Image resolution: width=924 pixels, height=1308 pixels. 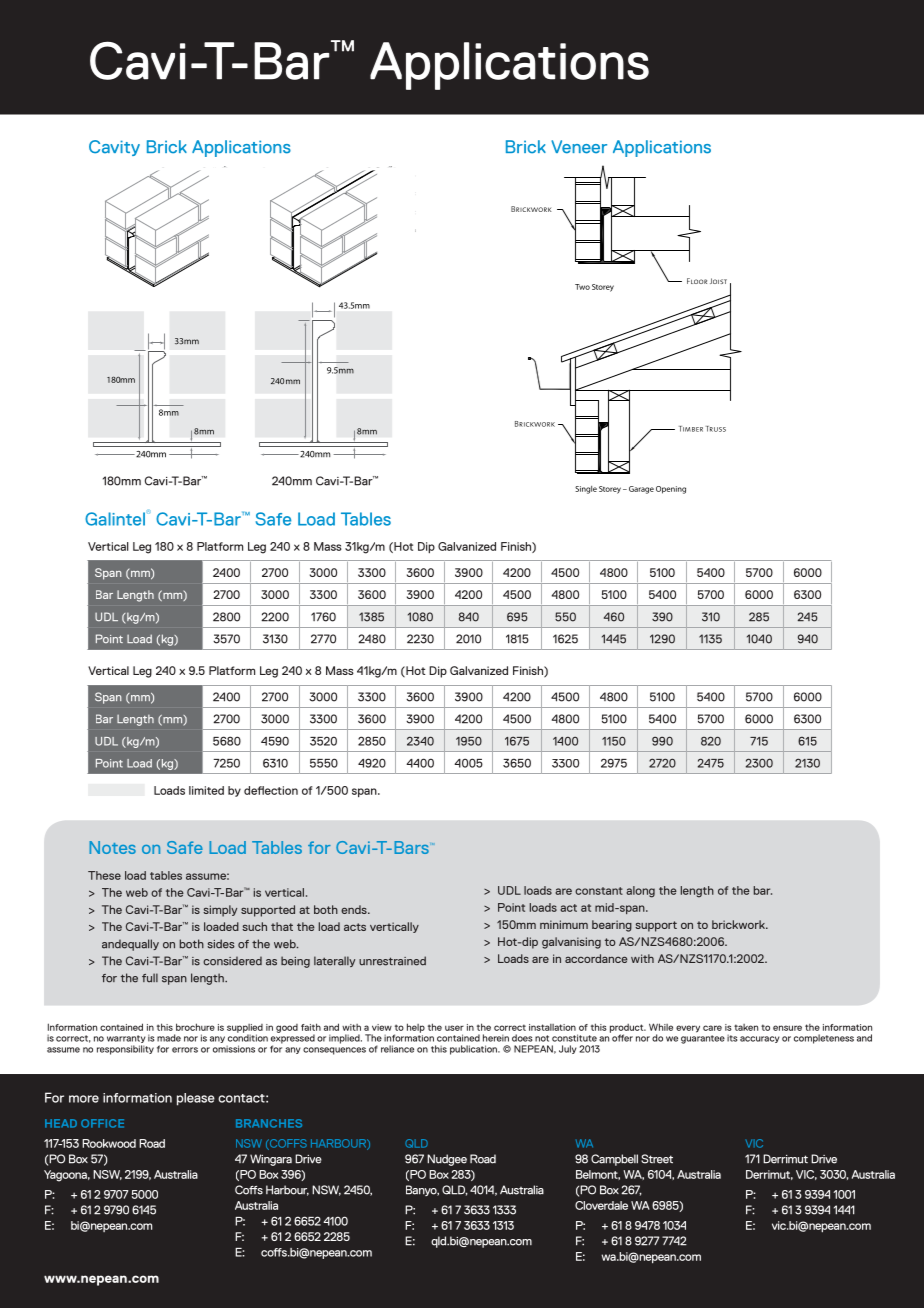 What do you see at coordinates (640, 892) in the page?
I see `along` at bounding box center [640, 892].
